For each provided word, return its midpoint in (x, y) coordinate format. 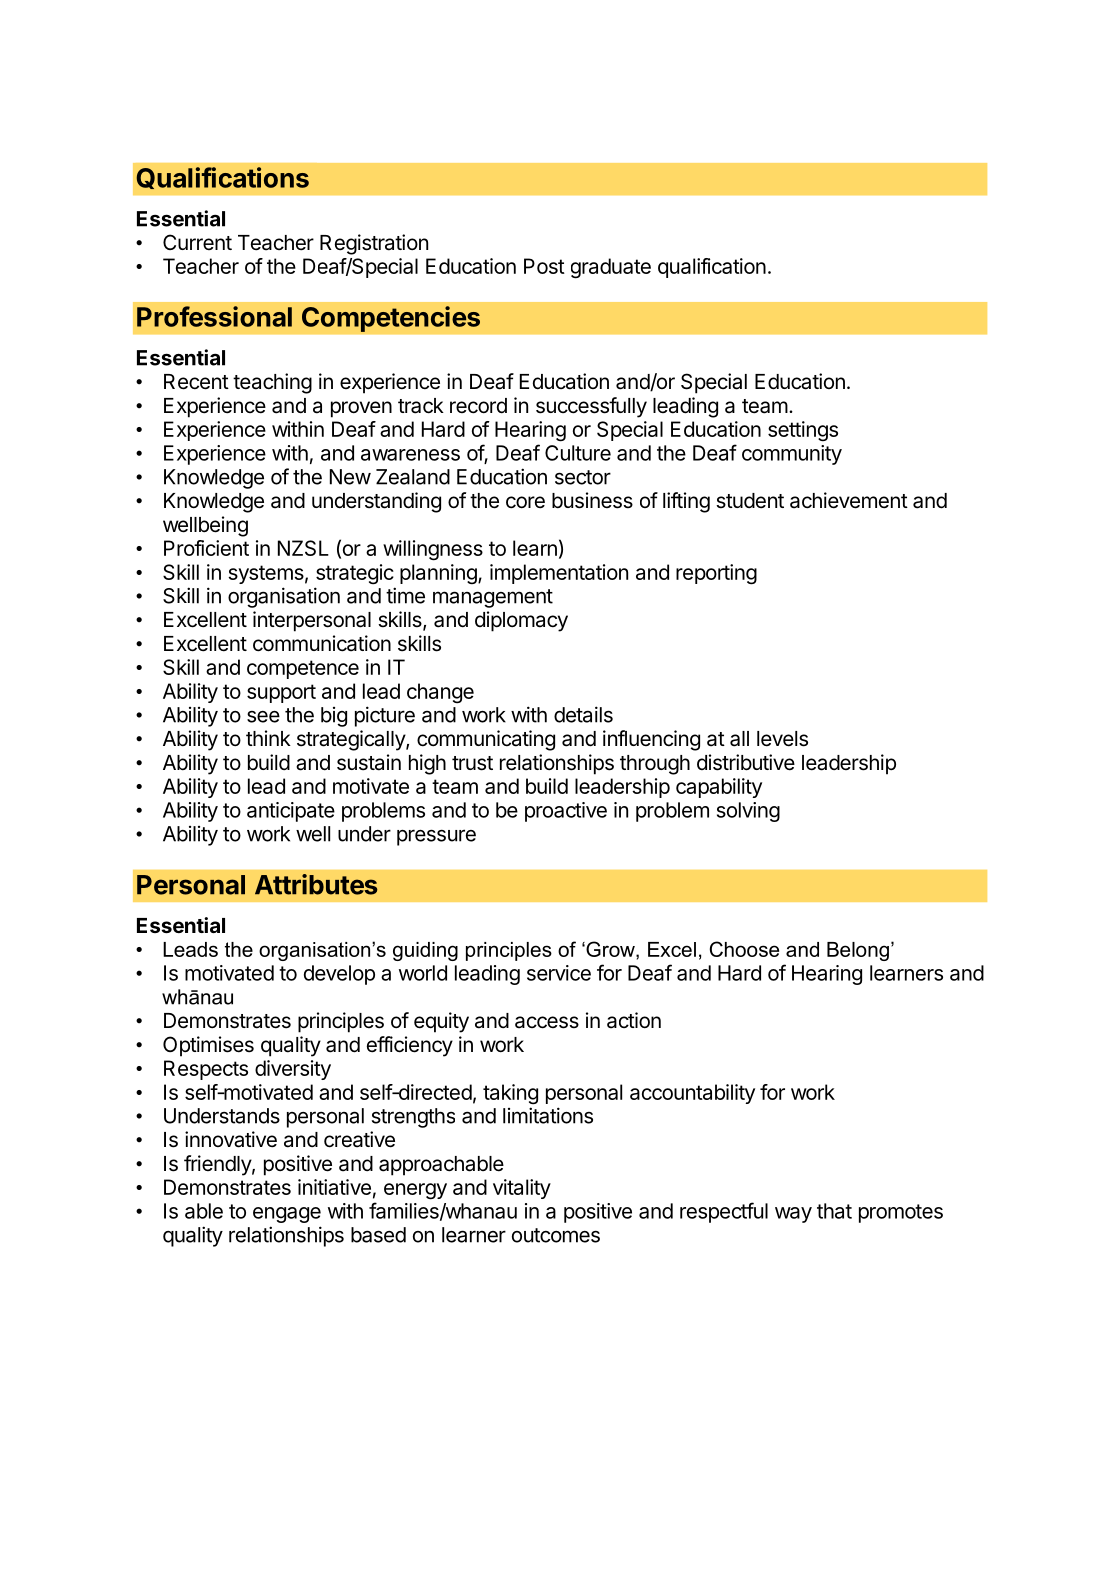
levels (782, 739)
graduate (611, 268)
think (268, 738)
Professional (214, 316)
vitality (522, 1189)
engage (287, 1215)
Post (544, 266)
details (583, 714)
